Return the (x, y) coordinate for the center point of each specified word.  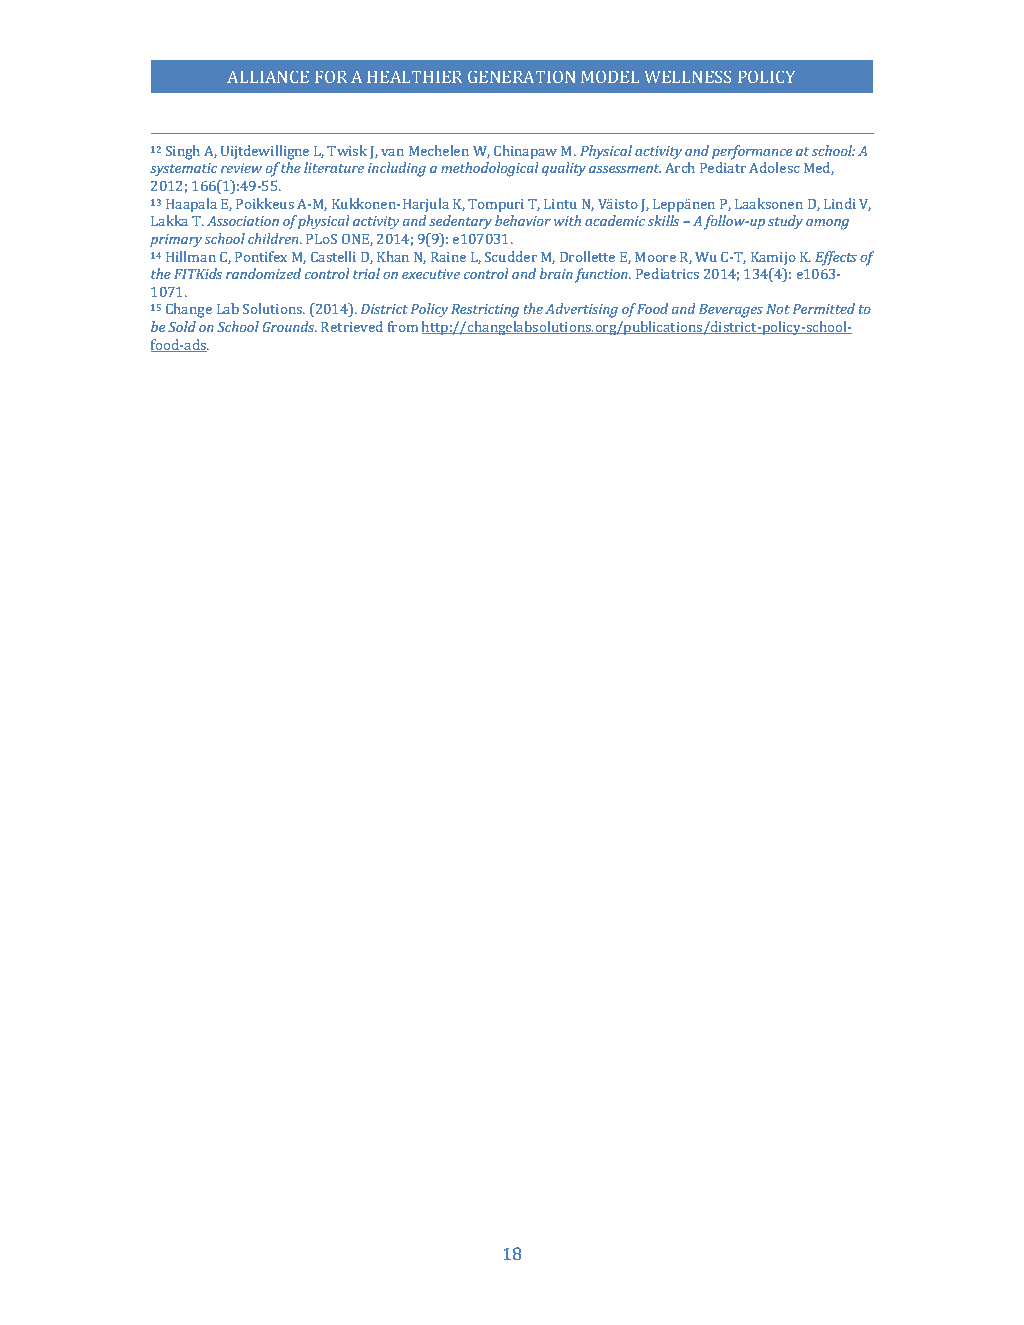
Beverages (731, 311)
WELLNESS (688, 76)
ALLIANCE (268, 76)
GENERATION (521, 76)
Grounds (289, 326)
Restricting (485, 311)
